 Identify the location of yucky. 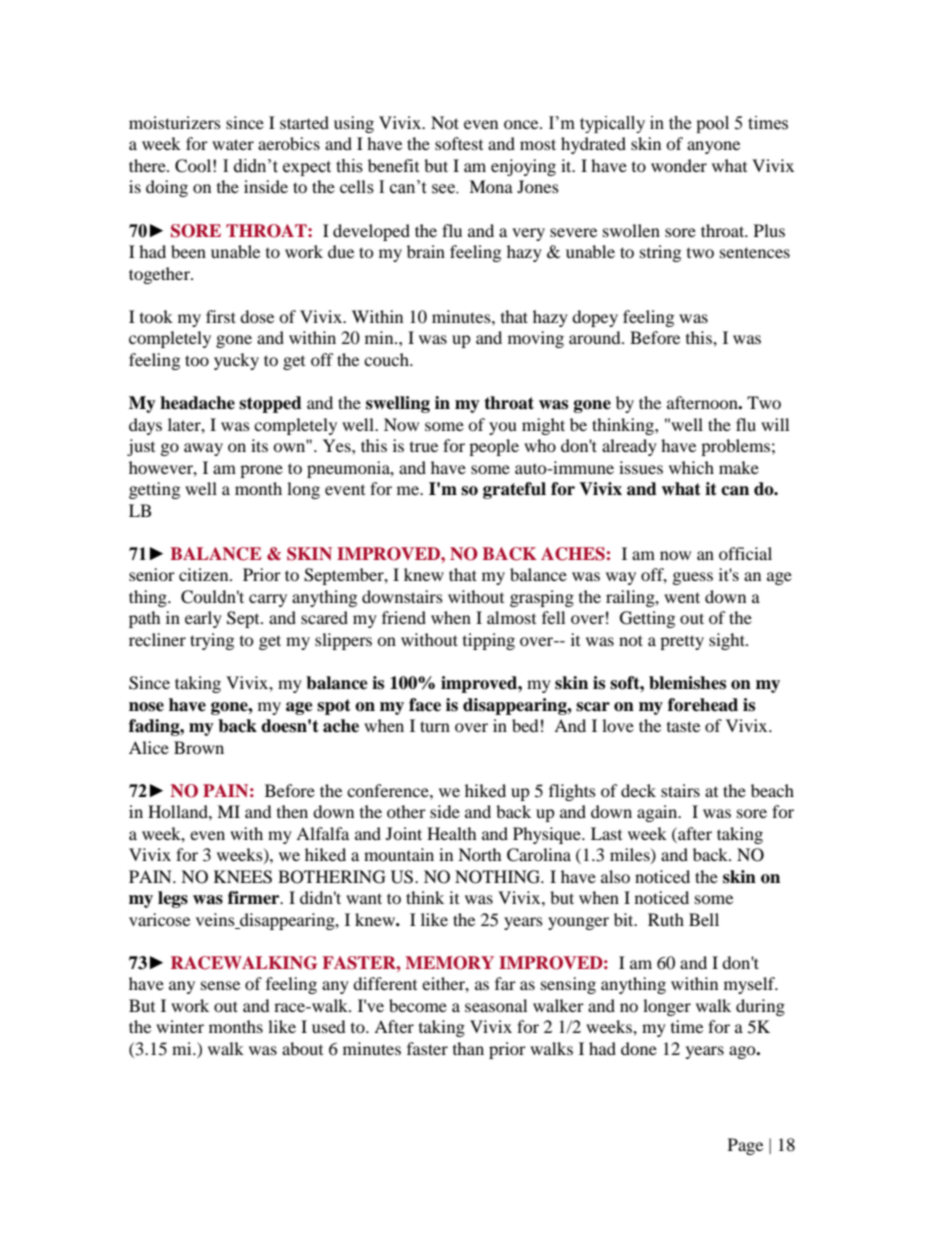
(236, 361).
